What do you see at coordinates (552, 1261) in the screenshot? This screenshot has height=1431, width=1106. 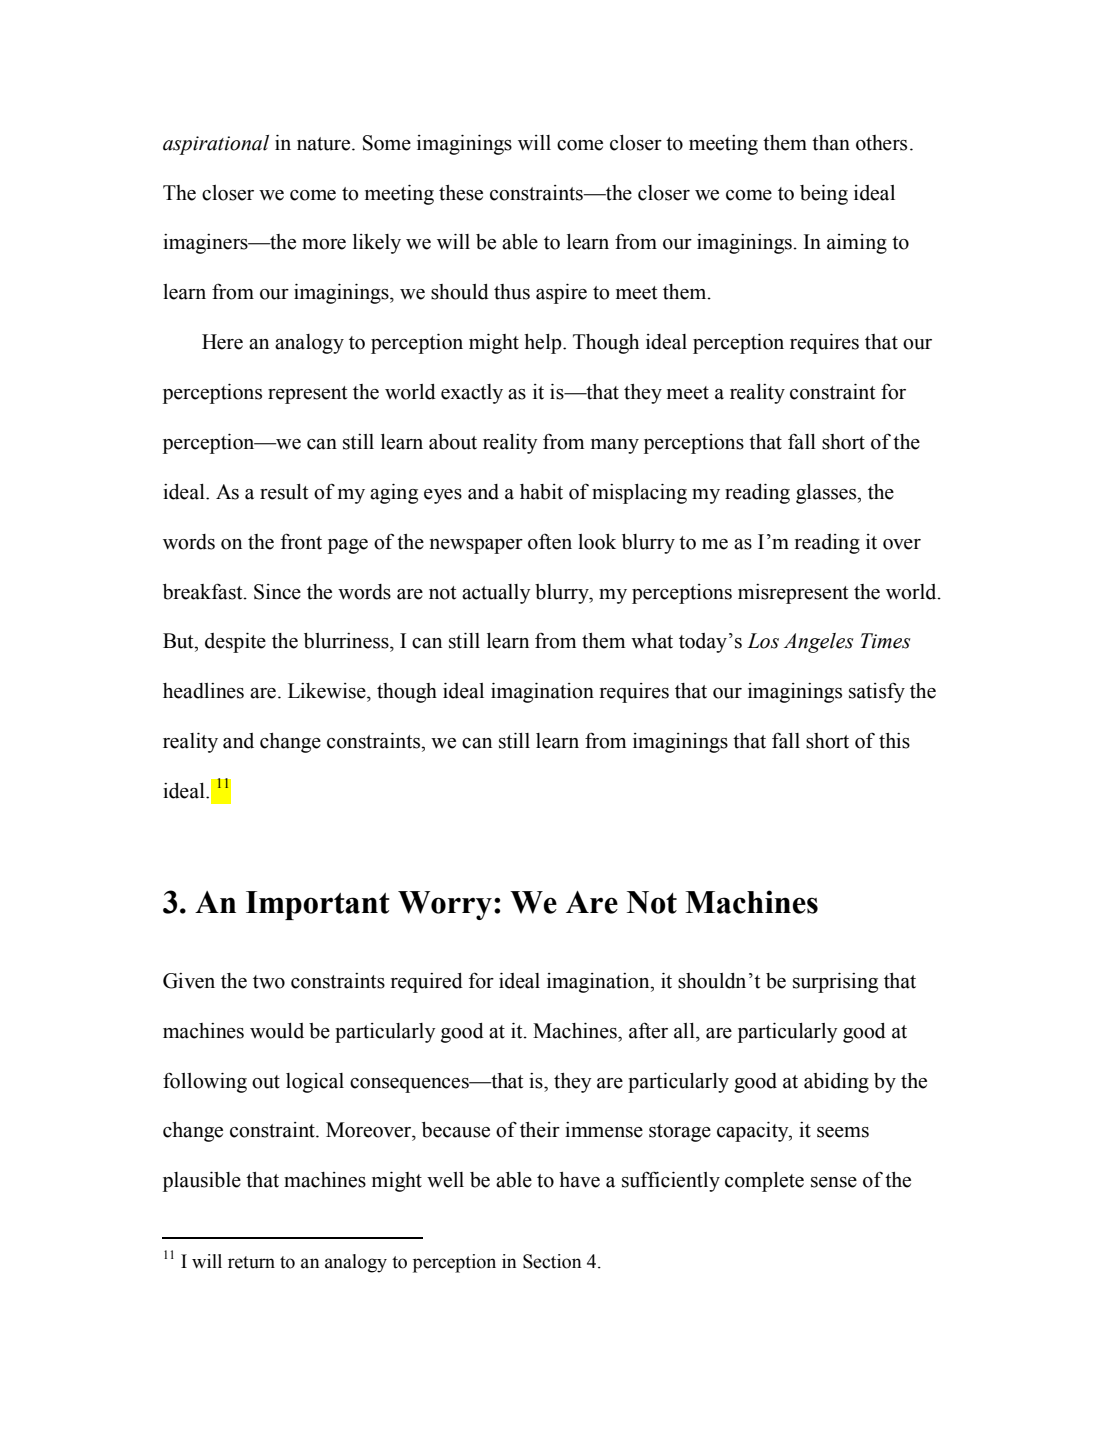 I see `Section` at bounding box center [552, 1261].
